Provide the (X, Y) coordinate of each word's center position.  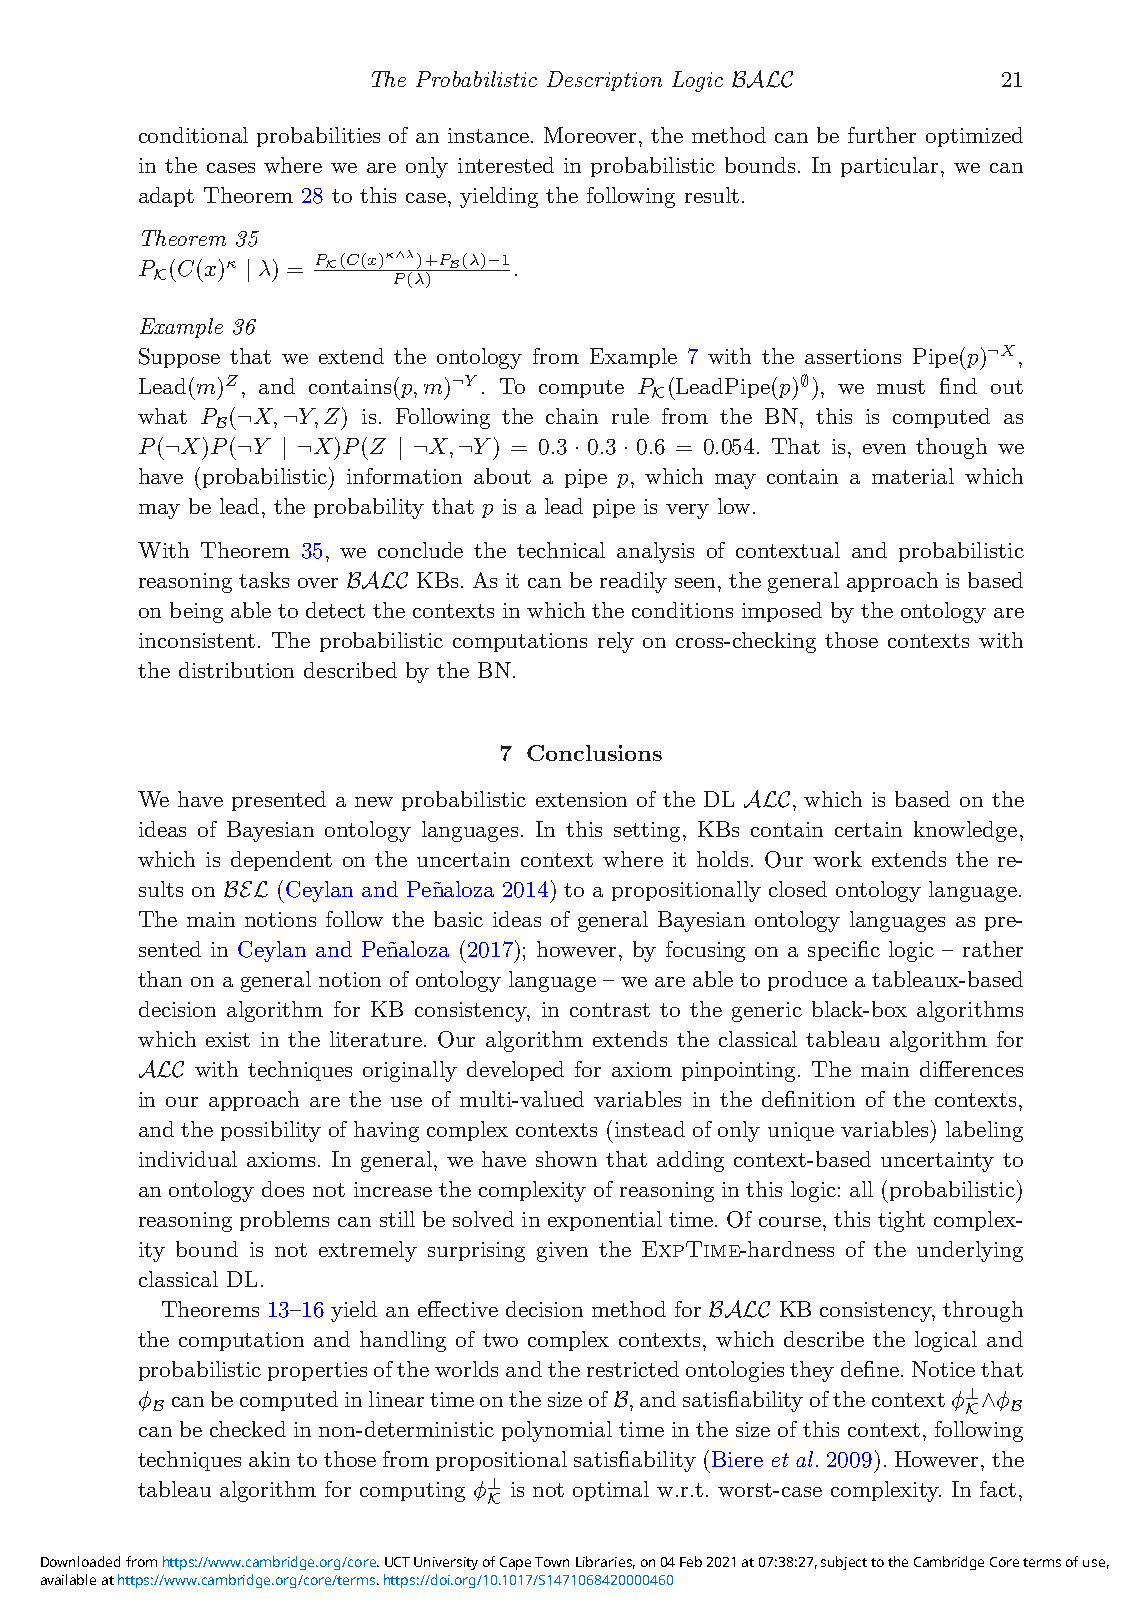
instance (488, 135)
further (882, 135)
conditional (193, 135)
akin (269, 1459)
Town (552, 1562)
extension (581, 799)
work (837, 859)
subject (844, 1563)
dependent (281, 861)
